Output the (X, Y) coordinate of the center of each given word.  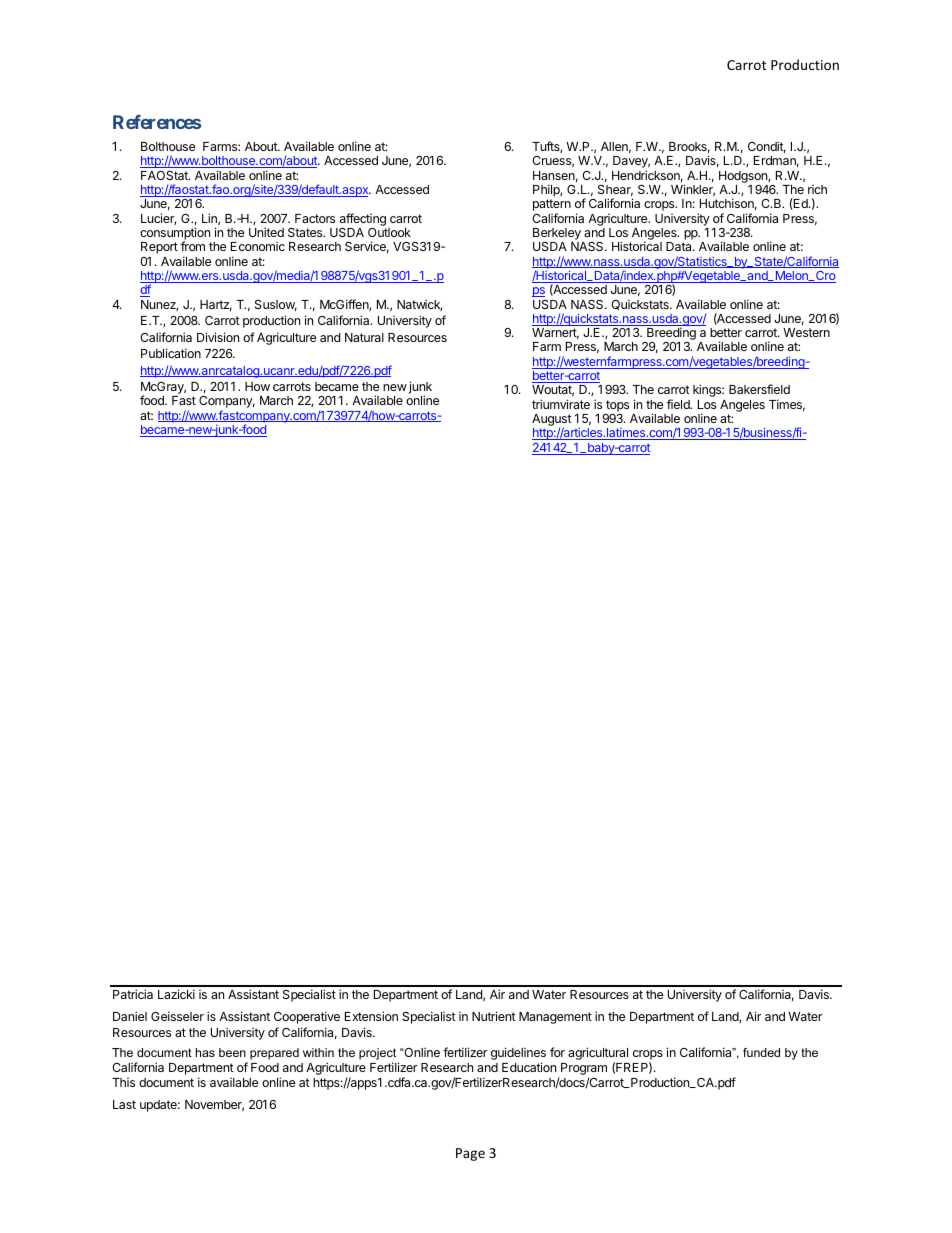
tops (617, 406)
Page (470, 1154)
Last (124, 1104)
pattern (552, 206)
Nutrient (494, 1016)
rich (817, 189)
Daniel (130, 1016)
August (552, 421)
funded (761, 1052)
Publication (171, 353)
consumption (175, 235)
